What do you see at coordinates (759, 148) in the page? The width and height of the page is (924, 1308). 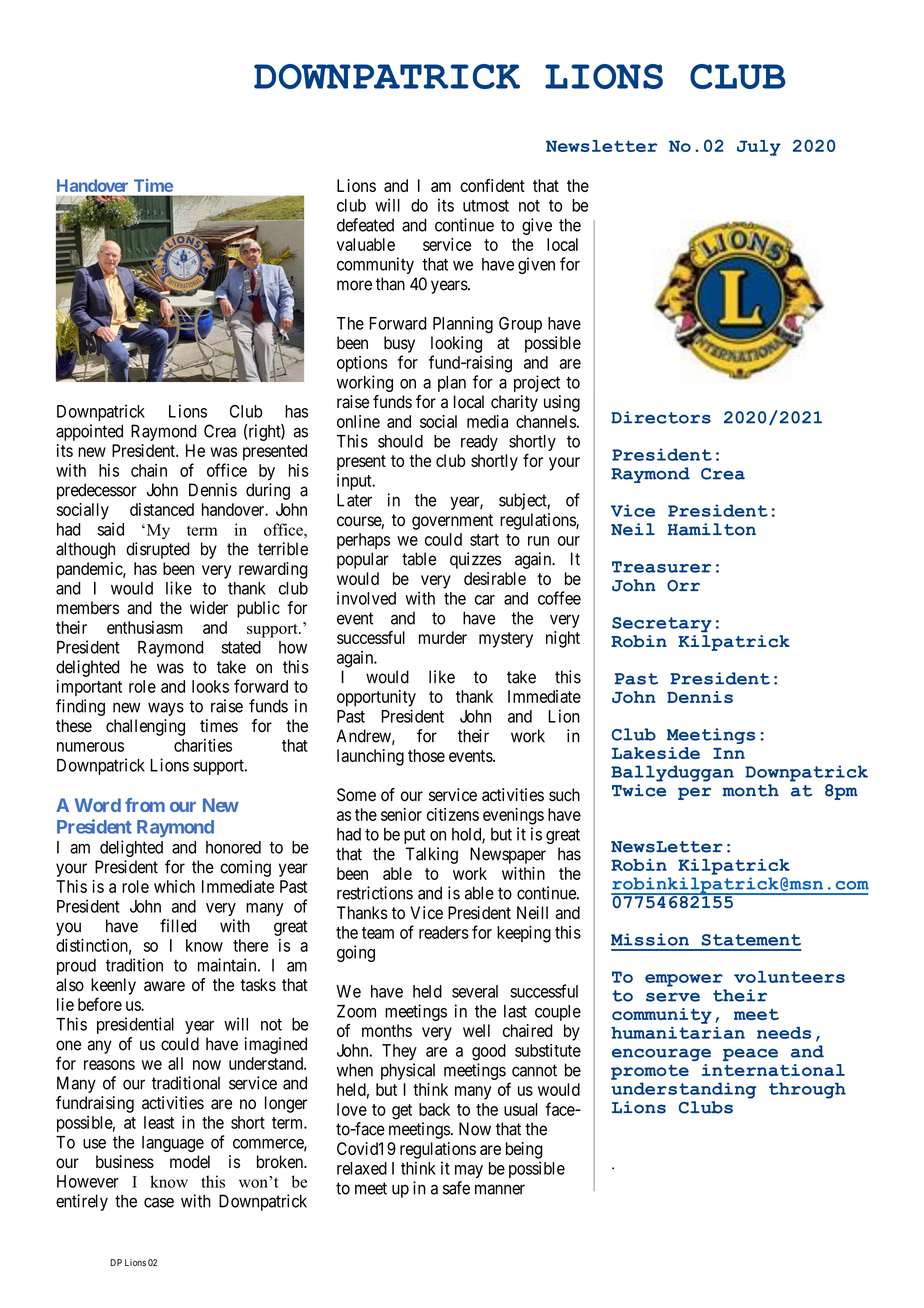 I see `July` at bounding box center [759, 148].
